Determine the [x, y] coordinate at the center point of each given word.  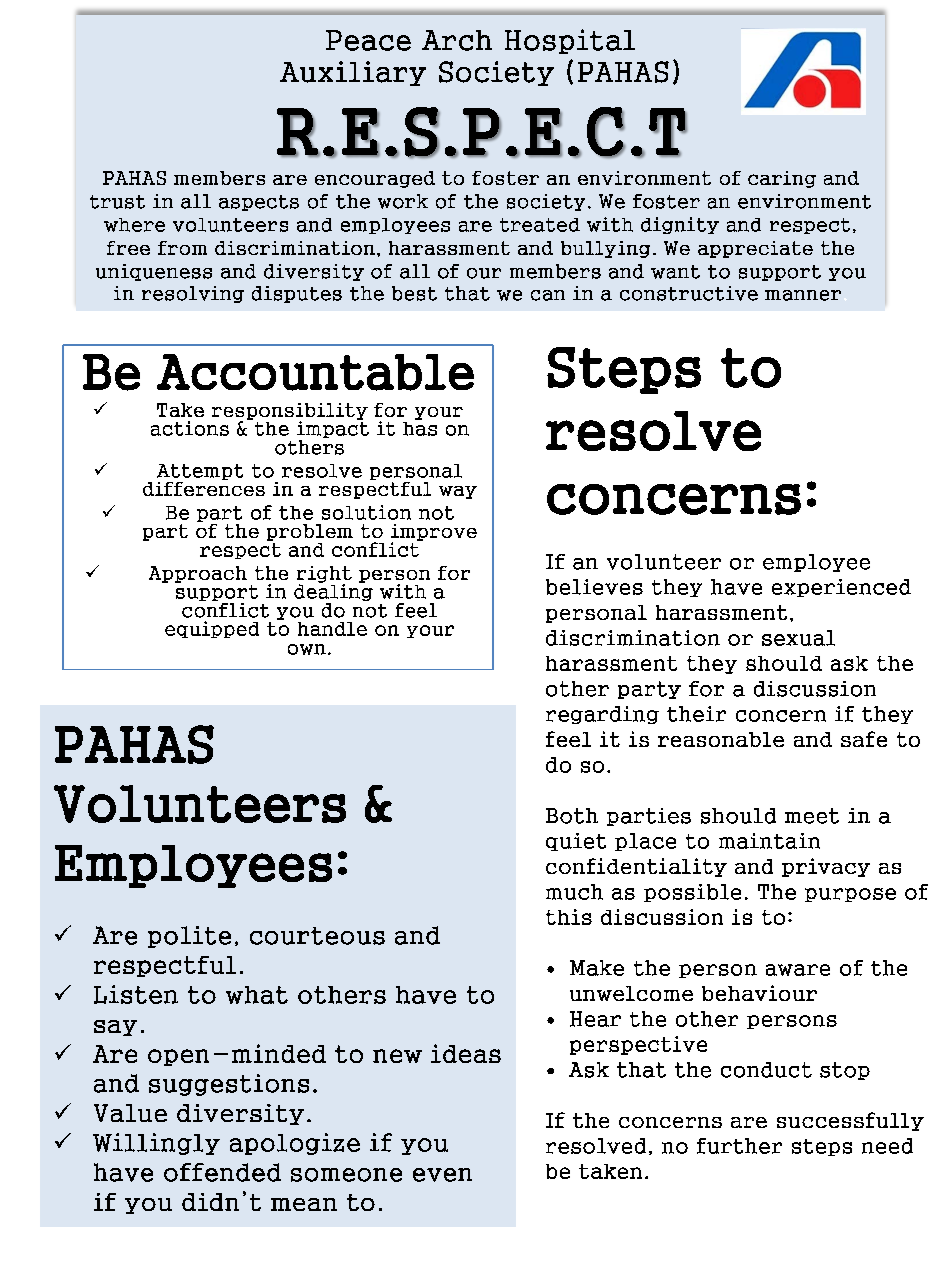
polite [189, 937]
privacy [826, 867]
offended [222, 1172]
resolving [193, 294]
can [548, 295]
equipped [212, 629]
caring [782, 179]
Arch [457, 40]
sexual [798, 638]
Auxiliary [353, 73]
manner [803, 295]
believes [594, 587]
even [442, 1175]
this [569, 917]
